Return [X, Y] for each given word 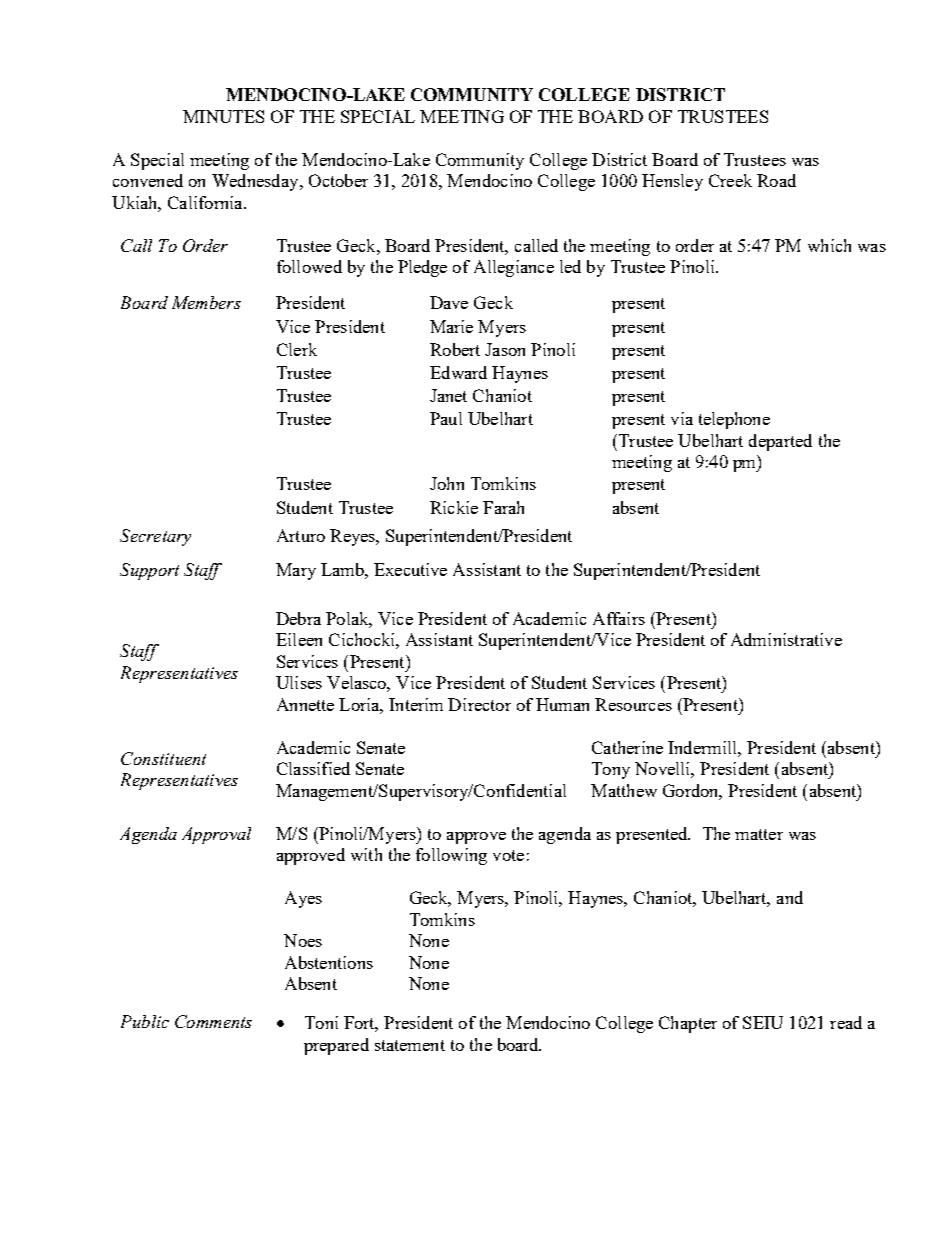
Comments [213, 1021]
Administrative [786, 639]
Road [776, 180]
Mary [296, 571]
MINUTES [223, 116]
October [338, 180]
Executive [410, 569]
